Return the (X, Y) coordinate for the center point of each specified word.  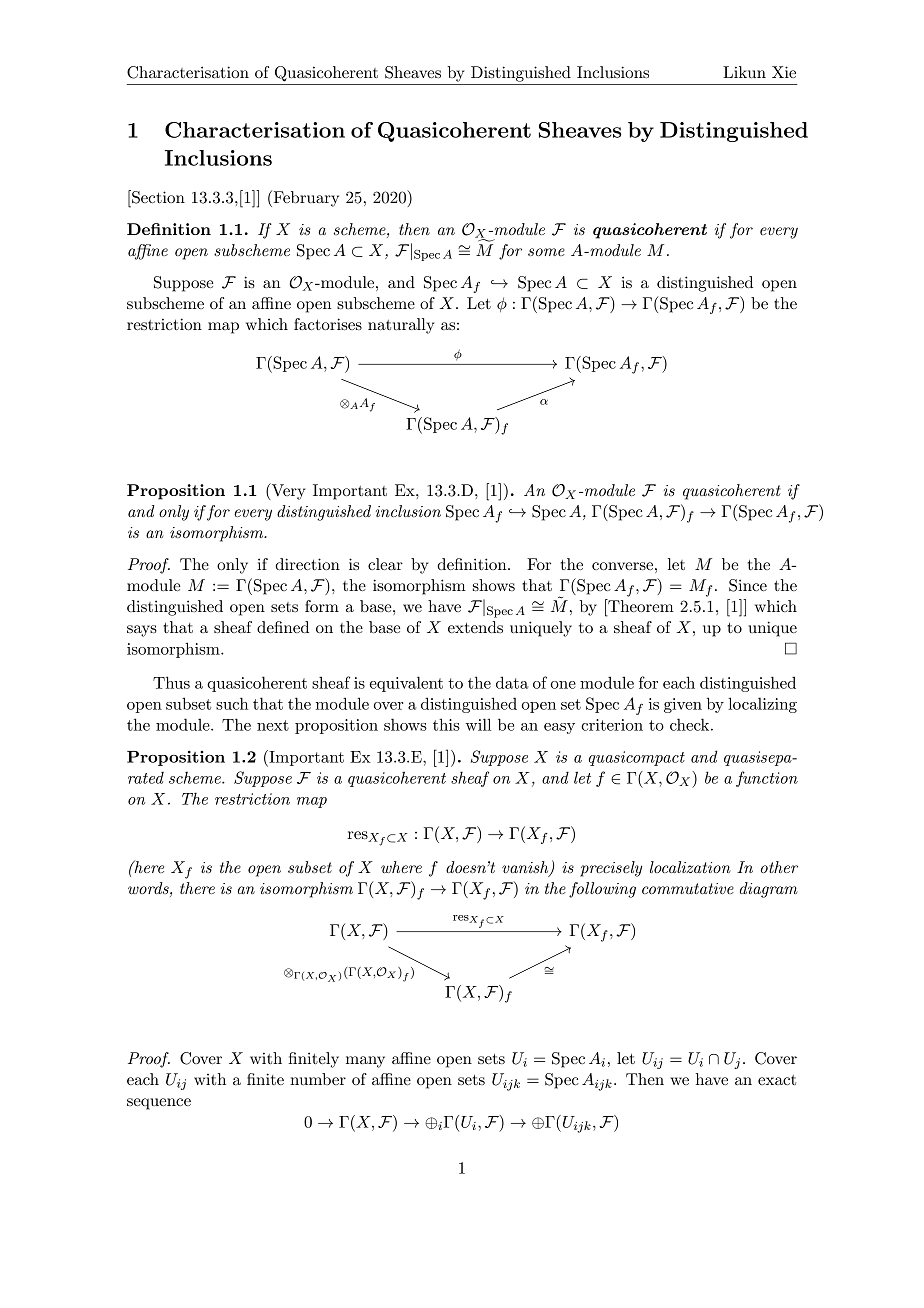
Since (748, 585)
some (546, 252)
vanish (526, 868)
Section (157, 197)
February (305, 198)
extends (475, 627)
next (273, 725)
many (365, 1062)
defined (283, 627)
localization (690, 867)
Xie (784, 72)
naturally (401, 326)
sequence (159, 1104)
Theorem (640, 605)
